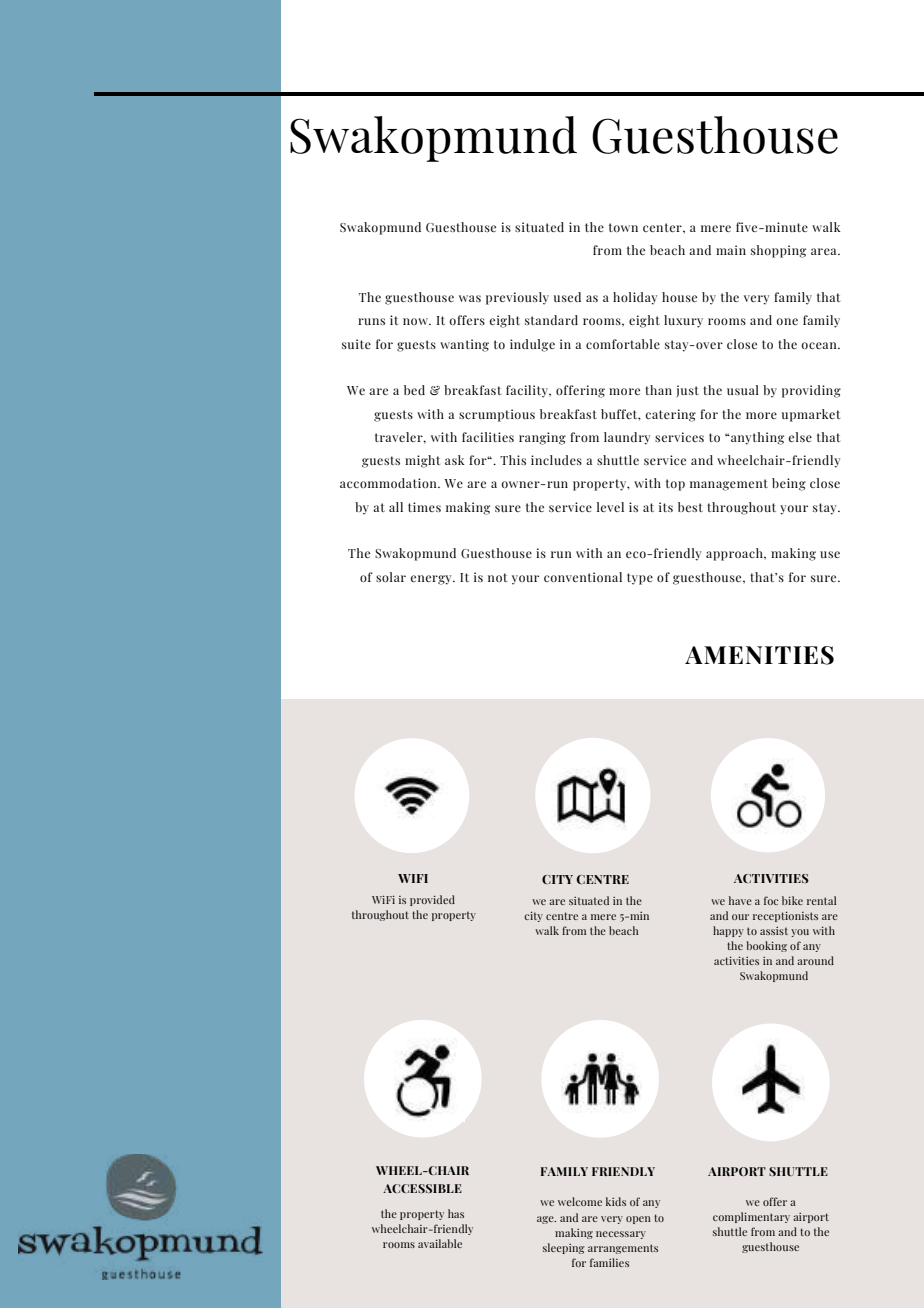 The height and width of the screenshot is (1308, 924). I want to click on approach, so click(735, 554).
